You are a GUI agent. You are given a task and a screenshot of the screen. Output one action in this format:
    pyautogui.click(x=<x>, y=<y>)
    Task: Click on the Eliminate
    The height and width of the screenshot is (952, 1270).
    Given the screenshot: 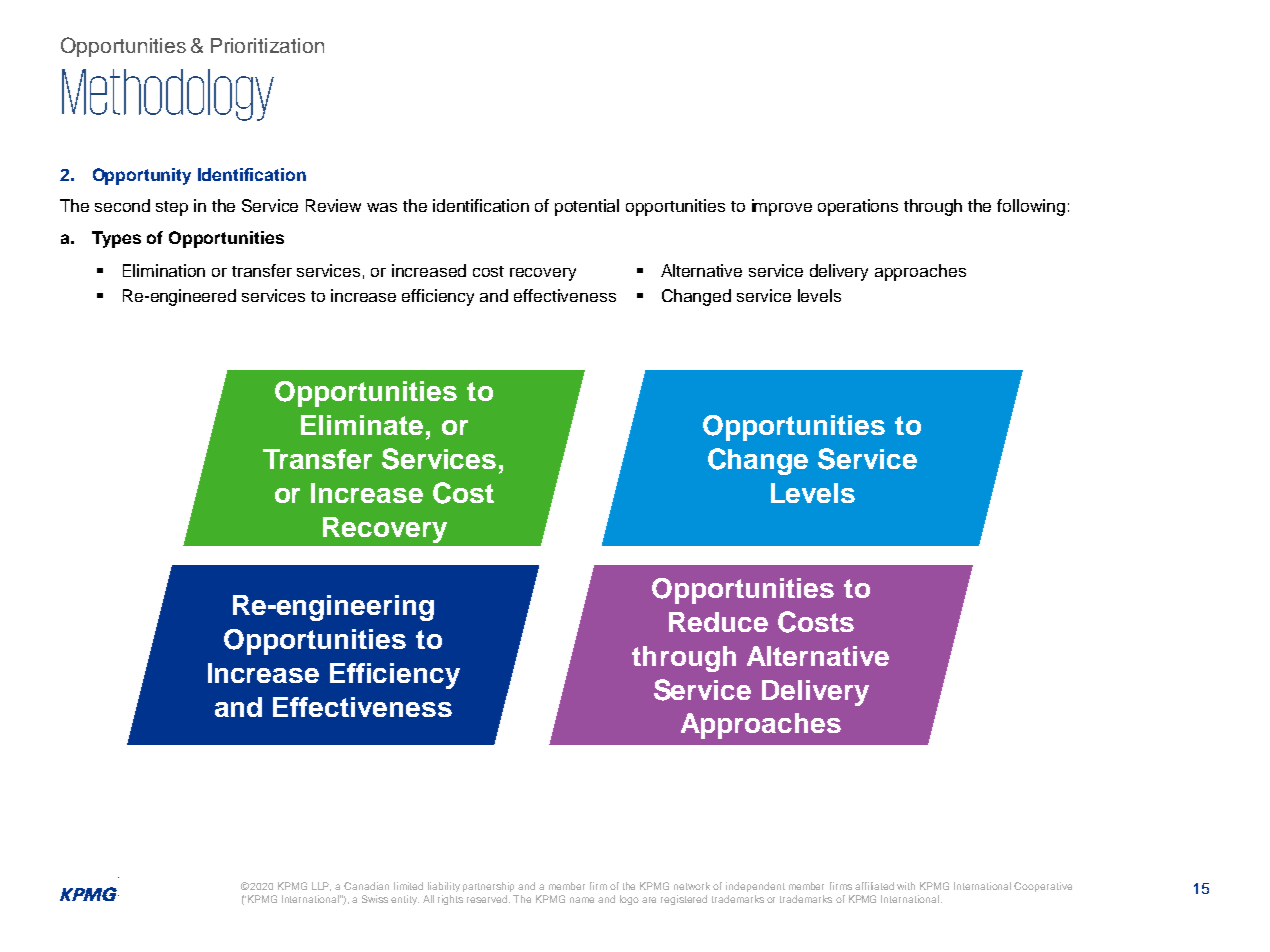 What is the action you would take?
    pyautogui.click(x=362, y=425)
